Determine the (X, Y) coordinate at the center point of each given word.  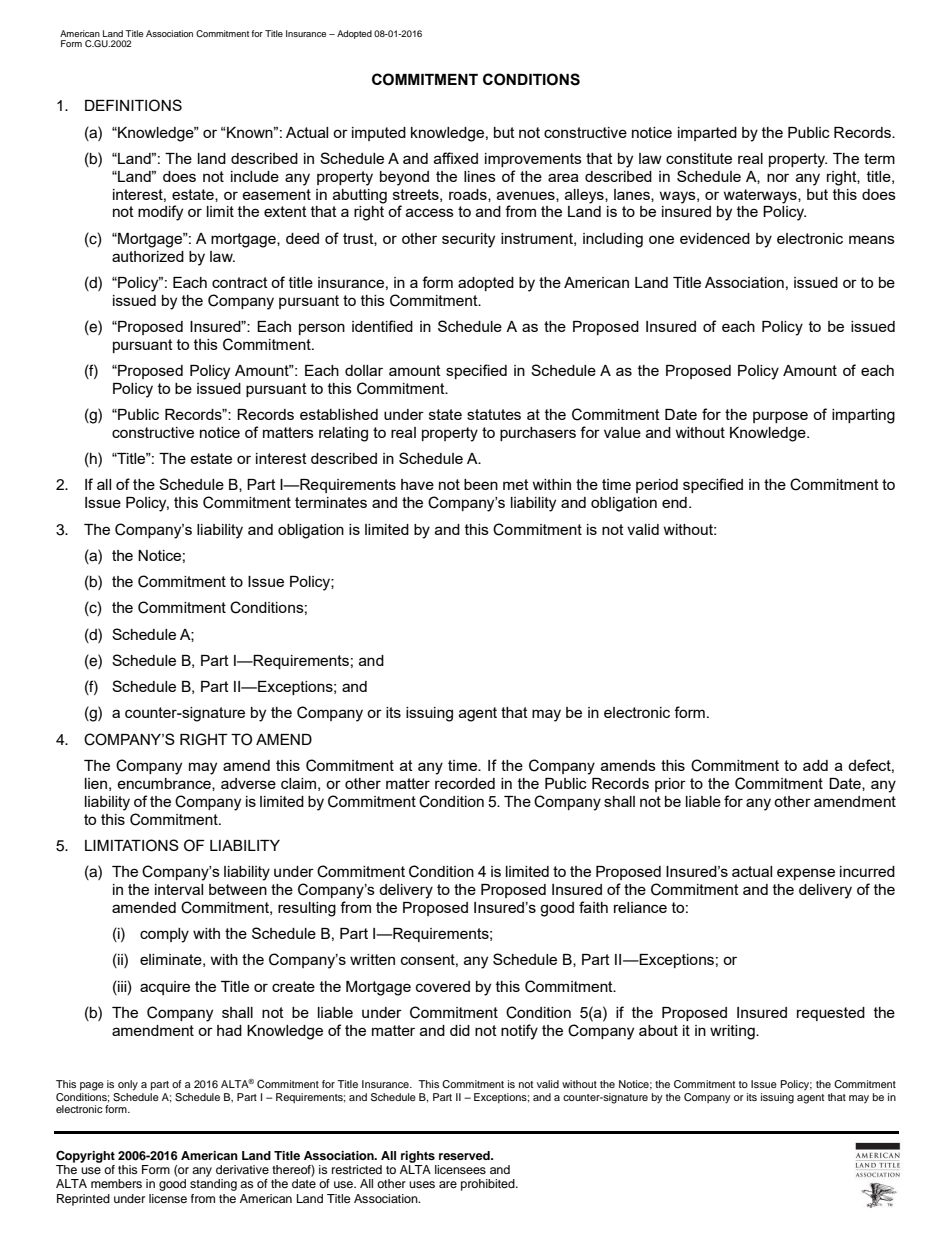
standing (213, 1185)
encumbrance (165, 784)
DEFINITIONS (133, 105)
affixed (456, 158)
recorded (465, 783)
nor (778, 177)
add (815, 765)
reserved (465, 1155)
